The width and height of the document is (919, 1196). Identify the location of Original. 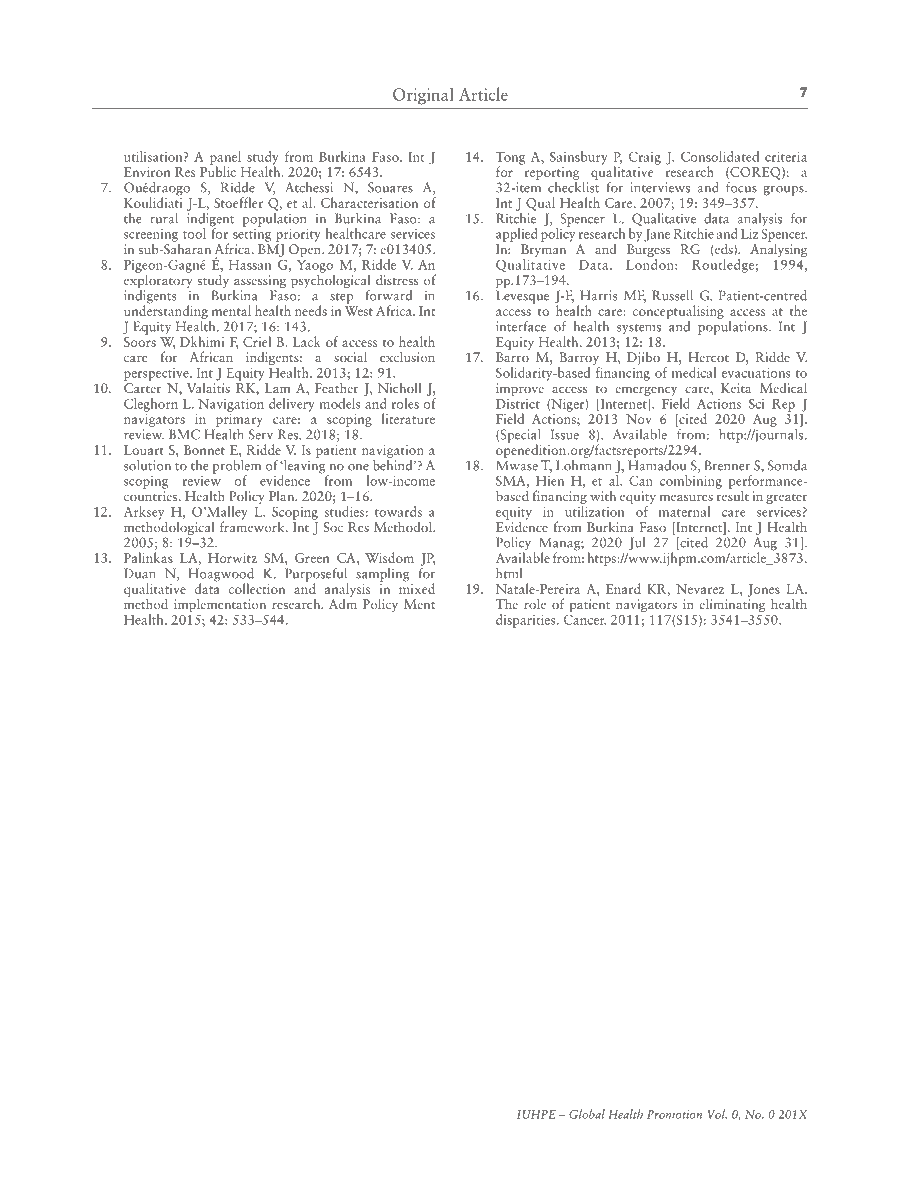
(423, 96).
